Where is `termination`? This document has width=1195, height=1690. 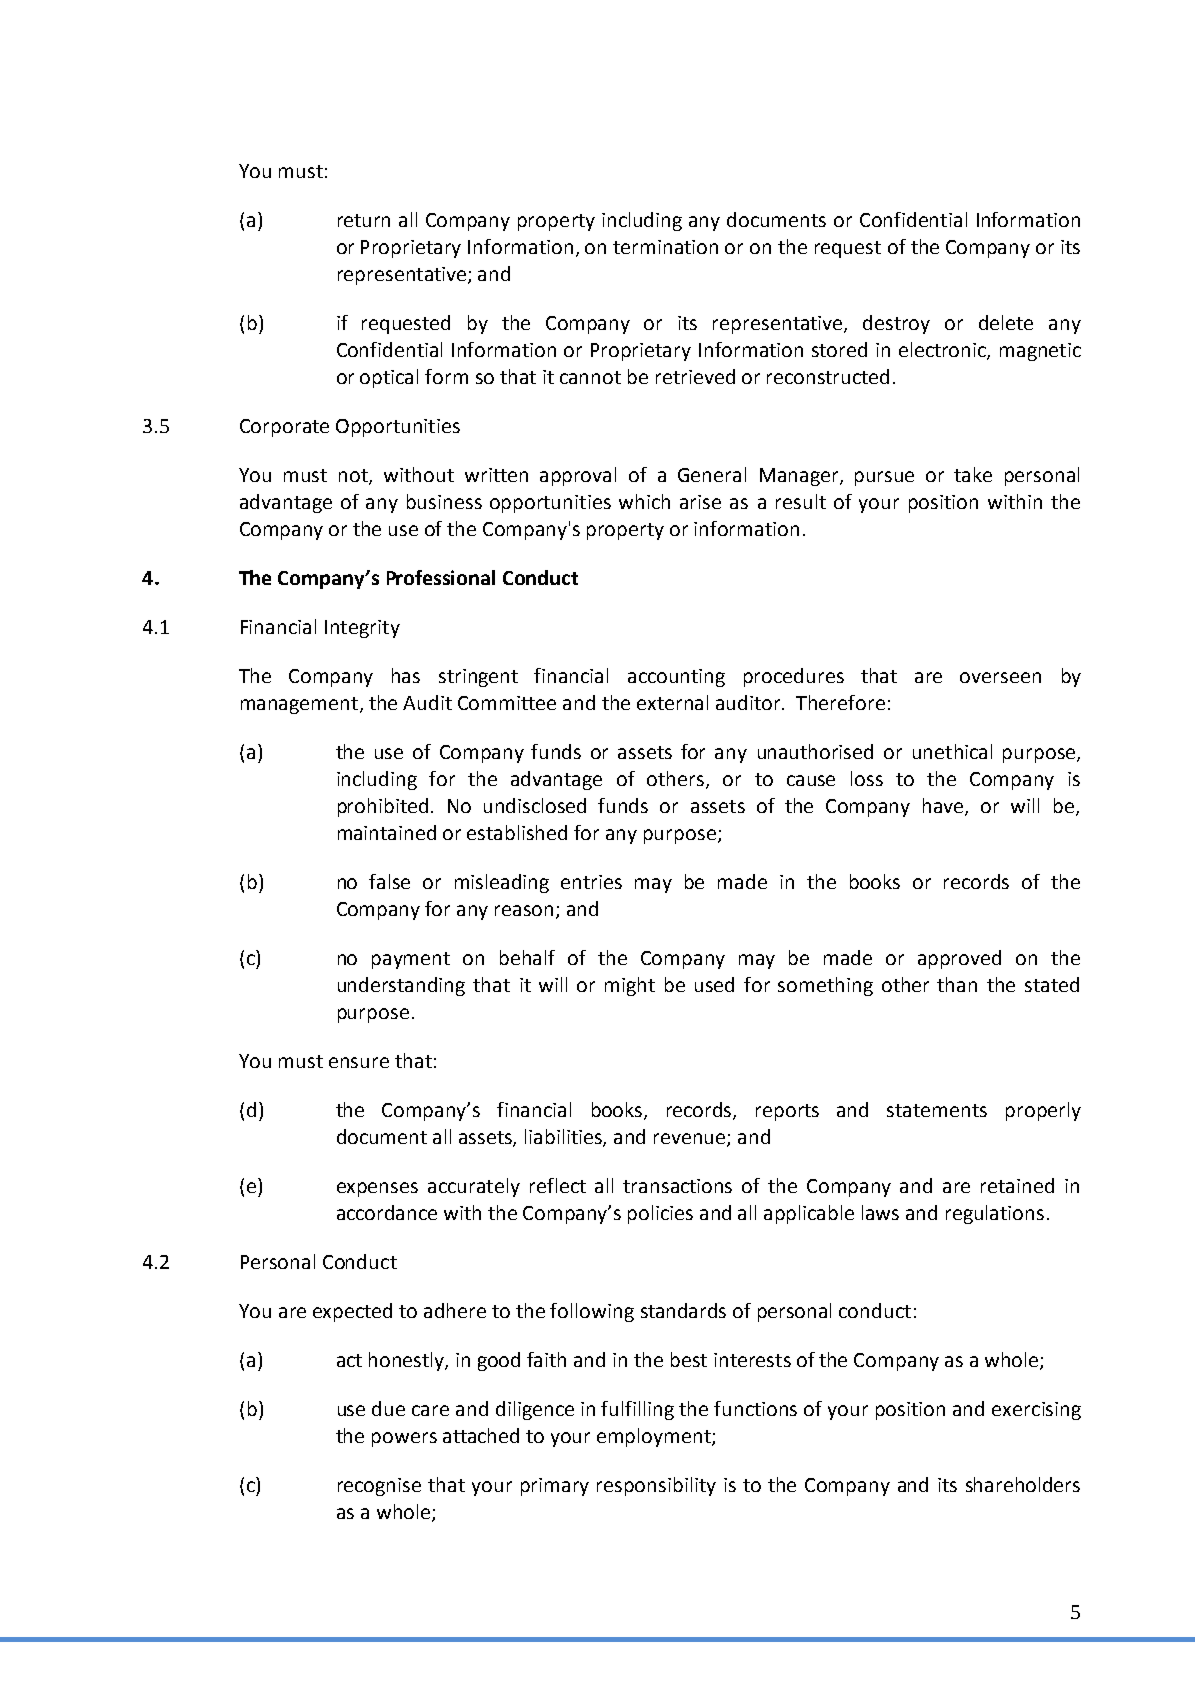
termination is located at coordinates (665, 247).
